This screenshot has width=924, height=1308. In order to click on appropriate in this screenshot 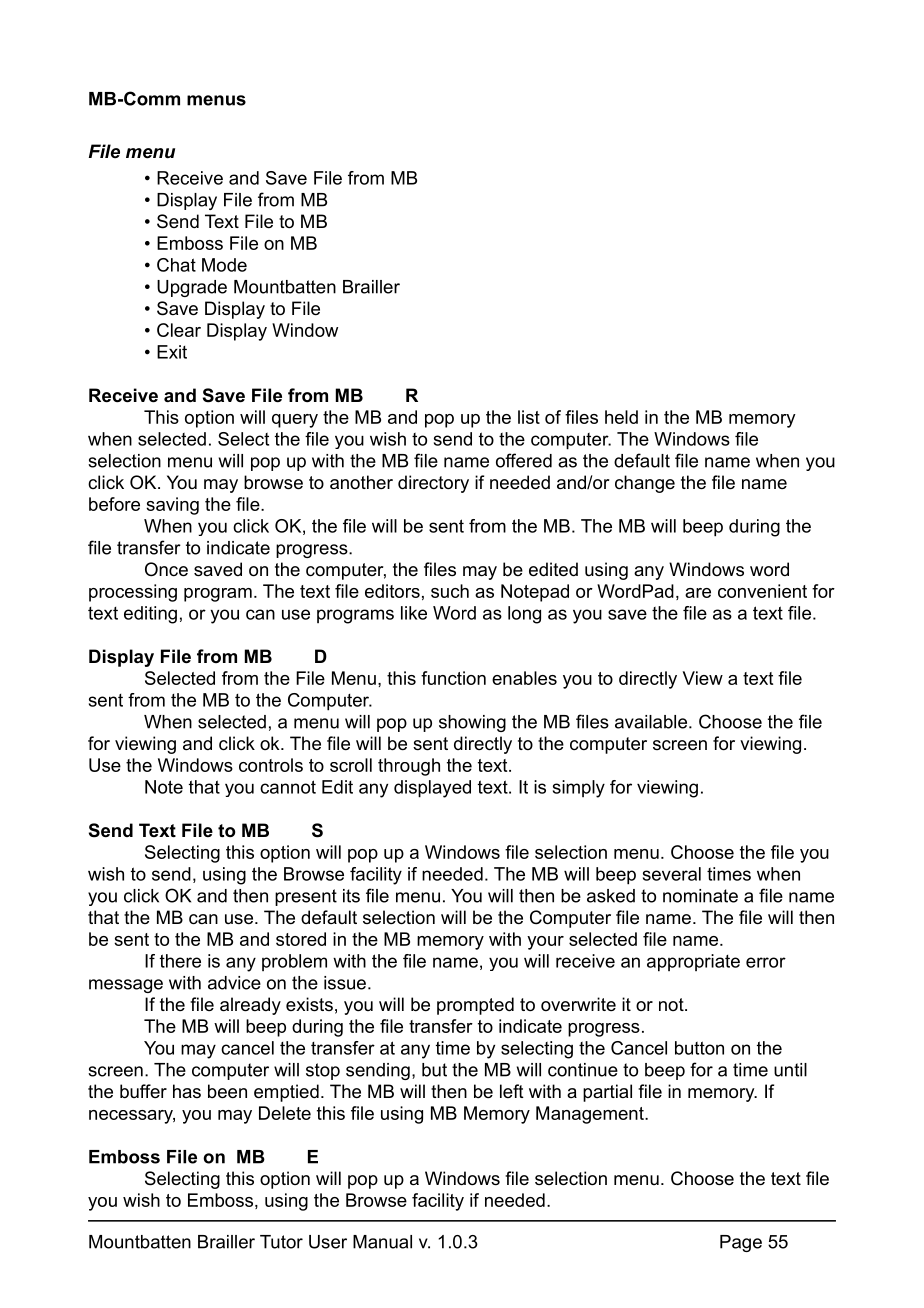, I will do `click(693, 963)`.
